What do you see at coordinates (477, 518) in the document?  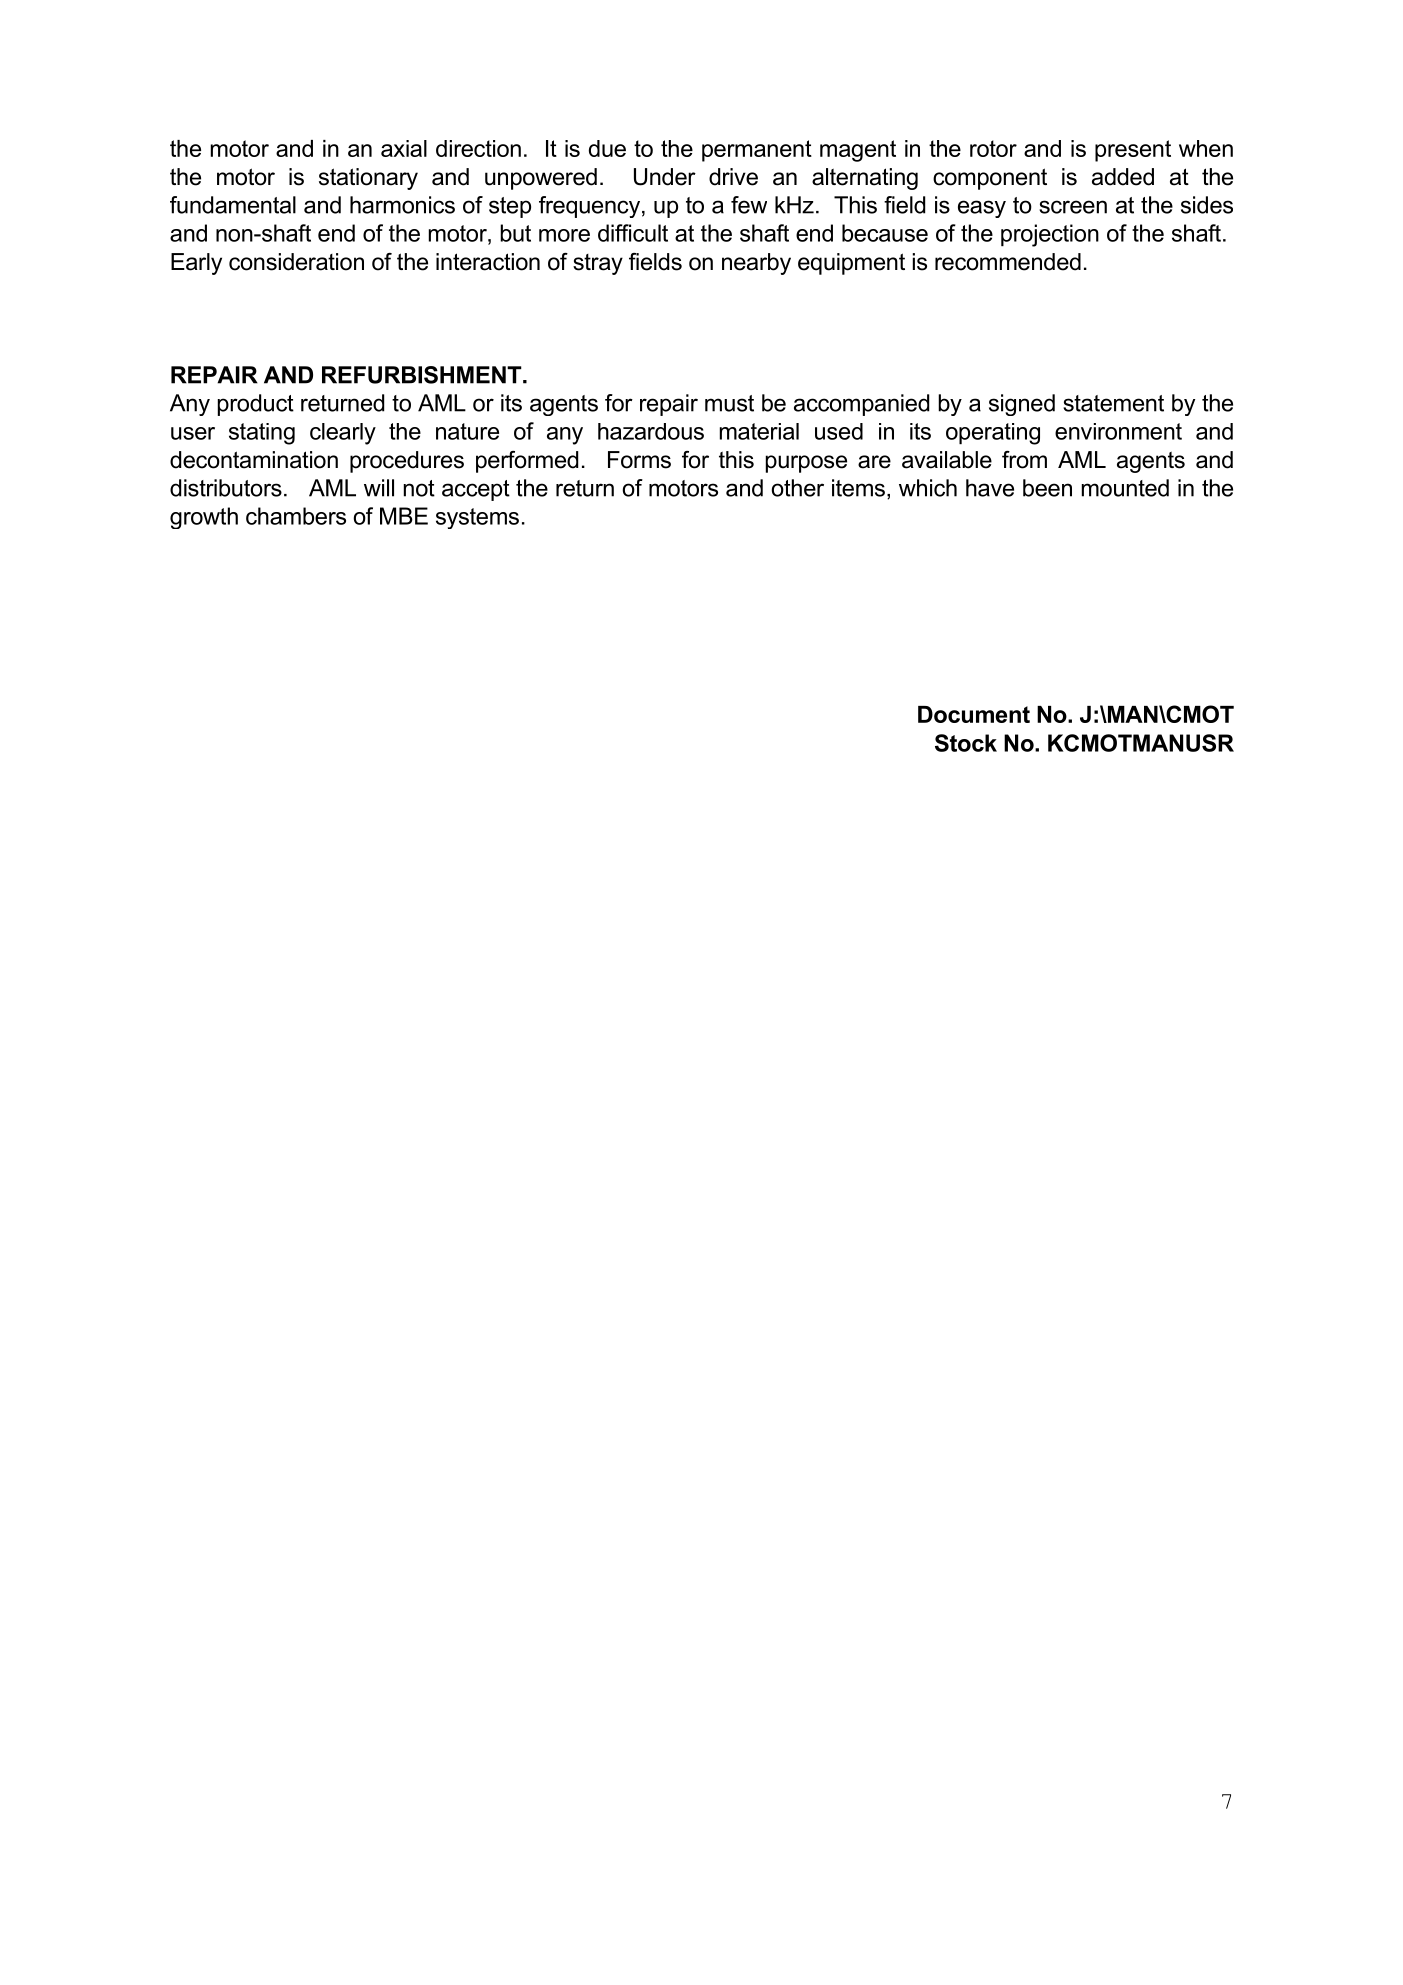 I see `systems` at bounding box center [477, 518].
